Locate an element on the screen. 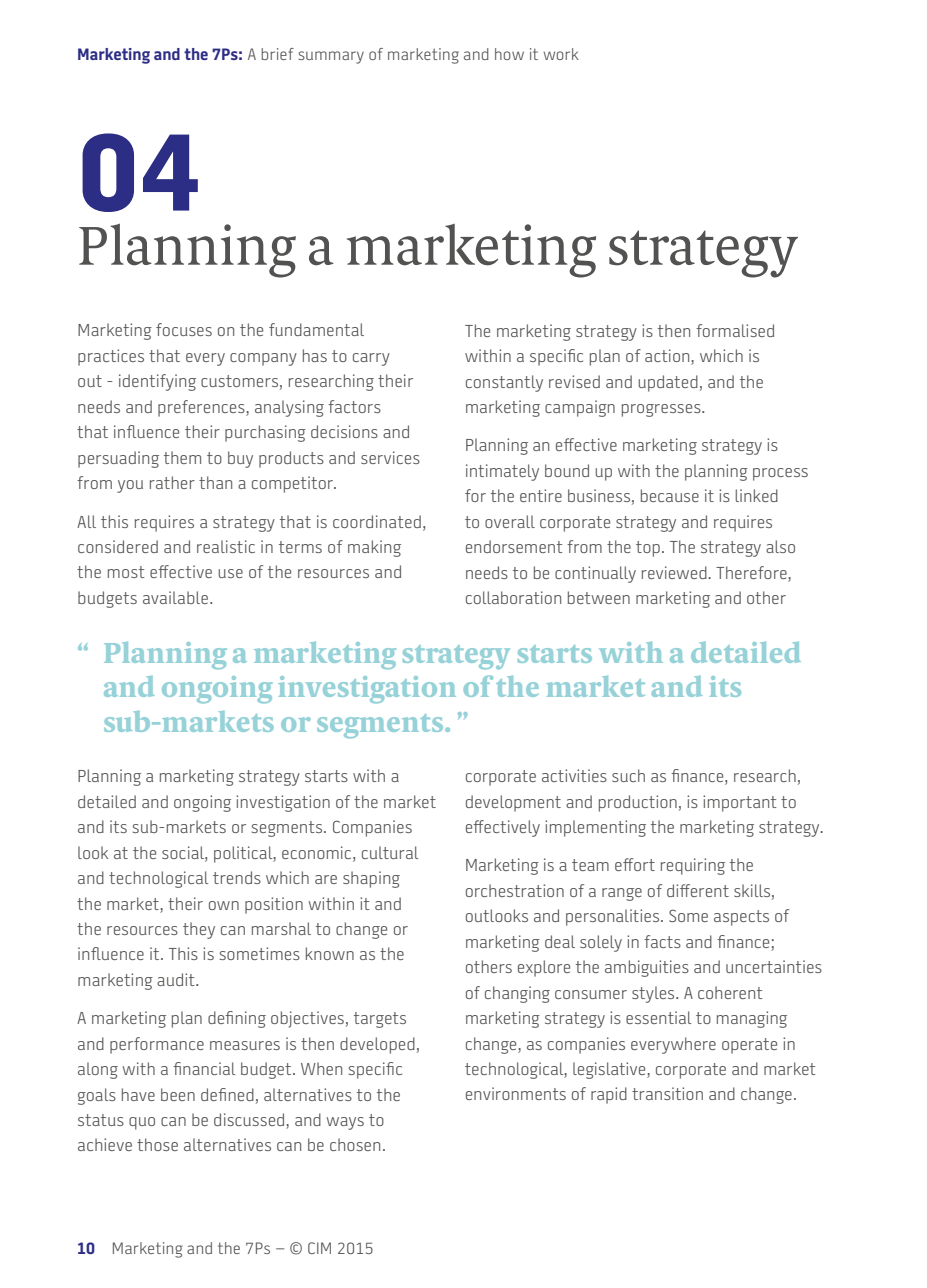 This screenshot has width=927, height=1288. how is located at coordinates (509, 54).
